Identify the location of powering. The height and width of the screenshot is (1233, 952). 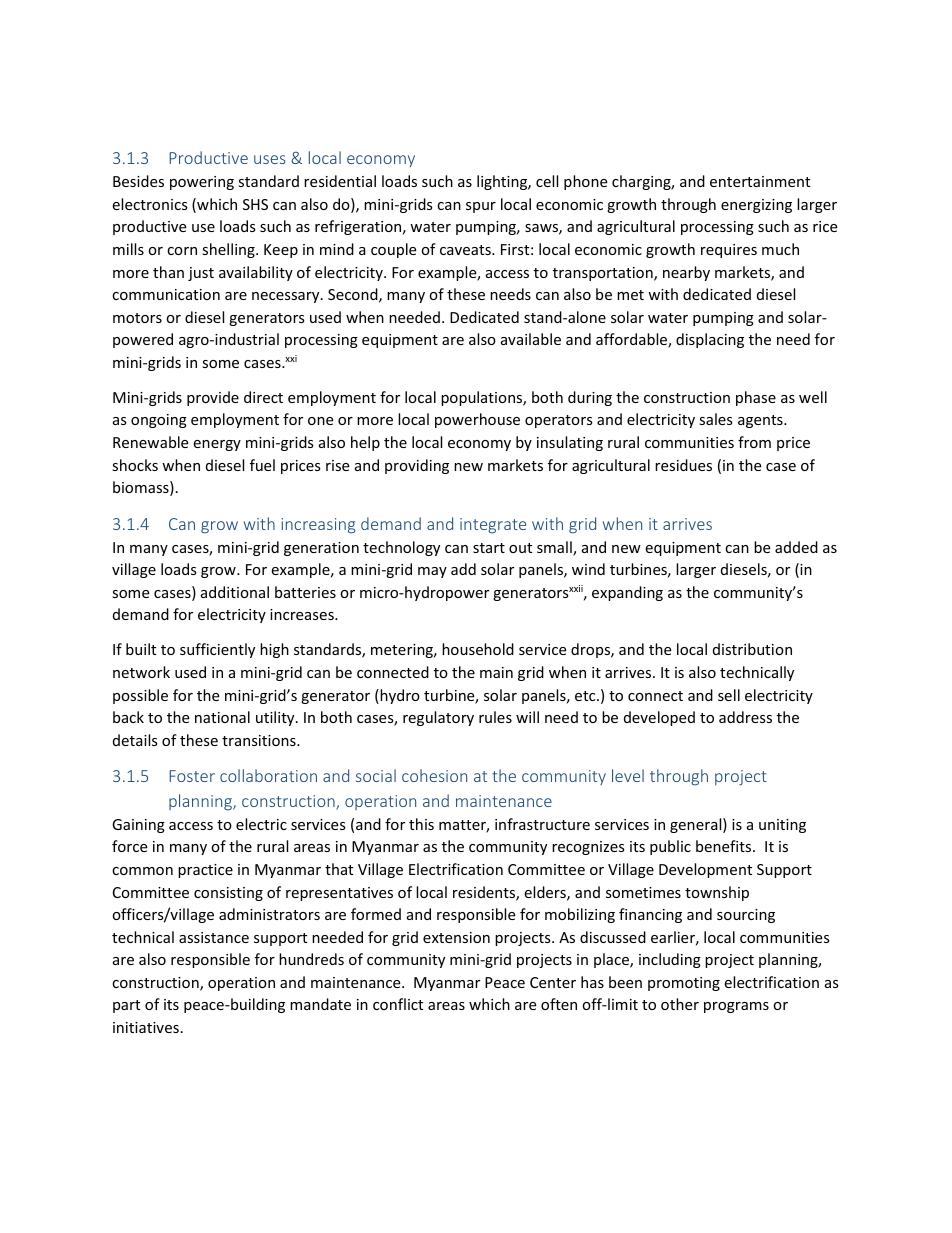
(202, 183).
